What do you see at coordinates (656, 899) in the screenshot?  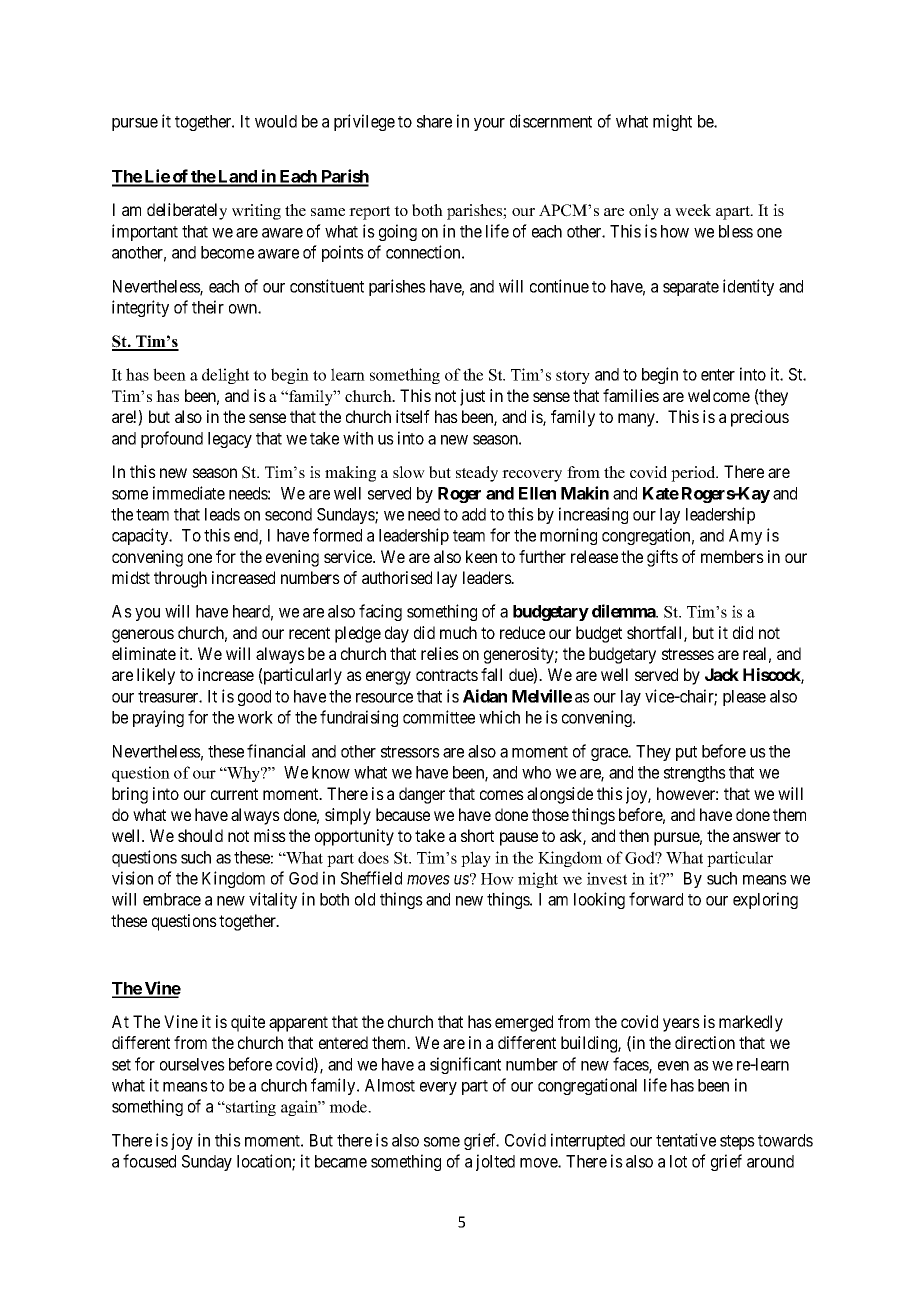 I see `forward` at bounding box center [656, 899].
